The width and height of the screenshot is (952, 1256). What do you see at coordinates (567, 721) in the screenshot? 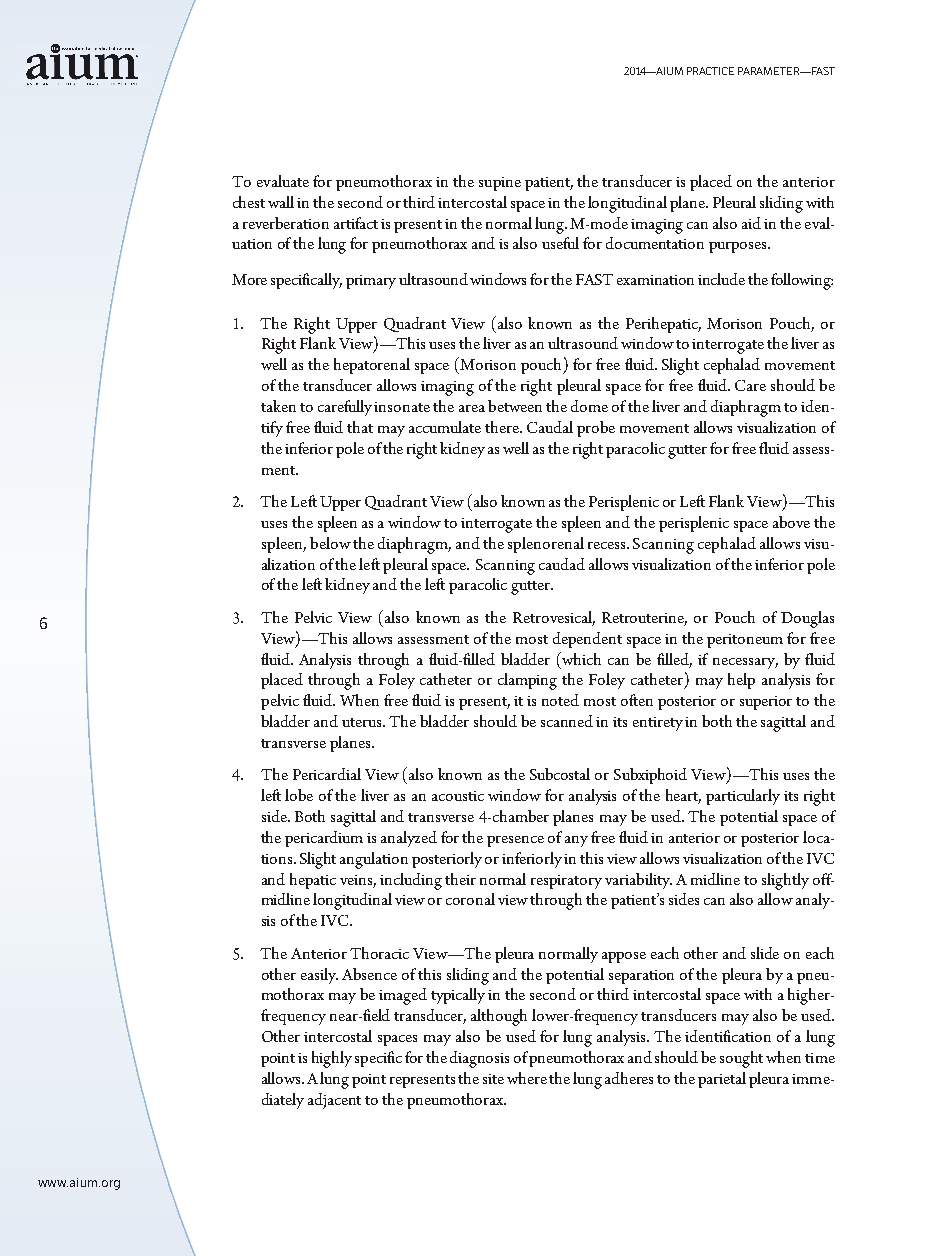
I see `scanned` at bounding box center [567, 721].
